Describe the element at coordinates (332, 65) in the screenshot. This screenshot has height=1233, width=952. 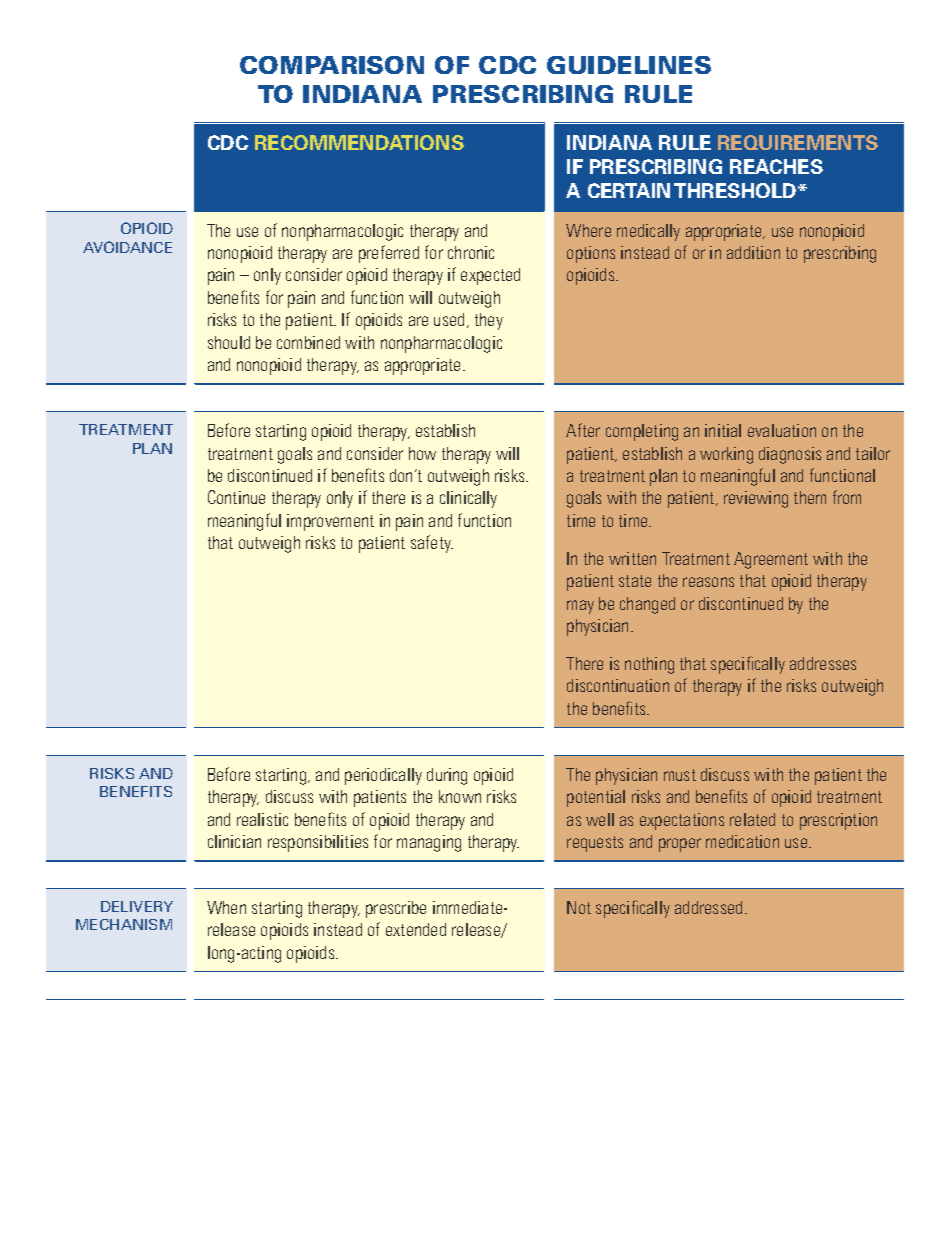
I see `COMPARISON` at that location.
